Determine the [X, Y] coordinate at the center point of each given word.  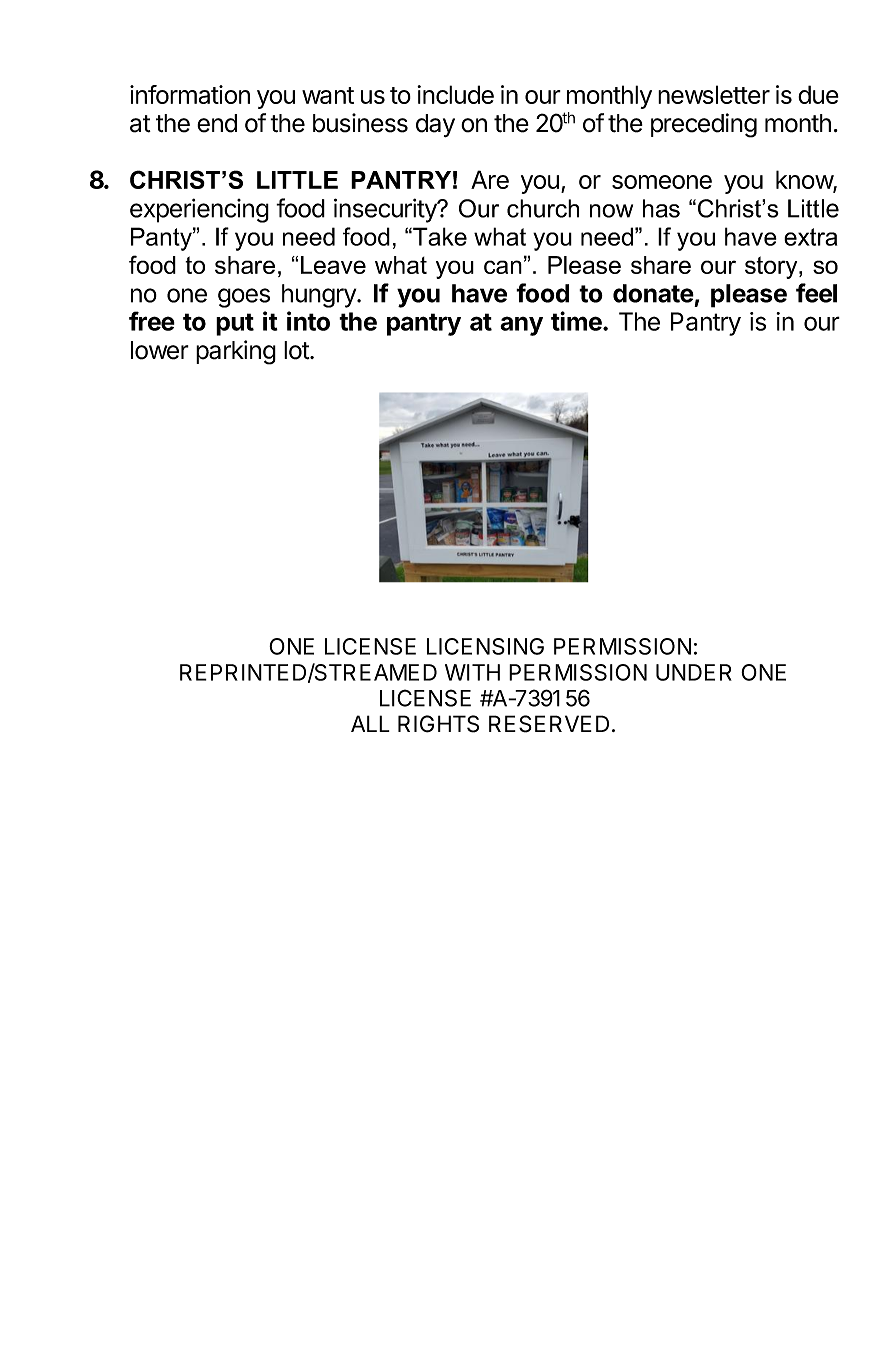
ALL [370, 723]
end [217, 123]
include [455, 94]
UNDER [694, 672]
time [577, 321]
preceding [704, 125]
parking [236, 352]
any [521, 326]
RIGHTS [438, 724]
